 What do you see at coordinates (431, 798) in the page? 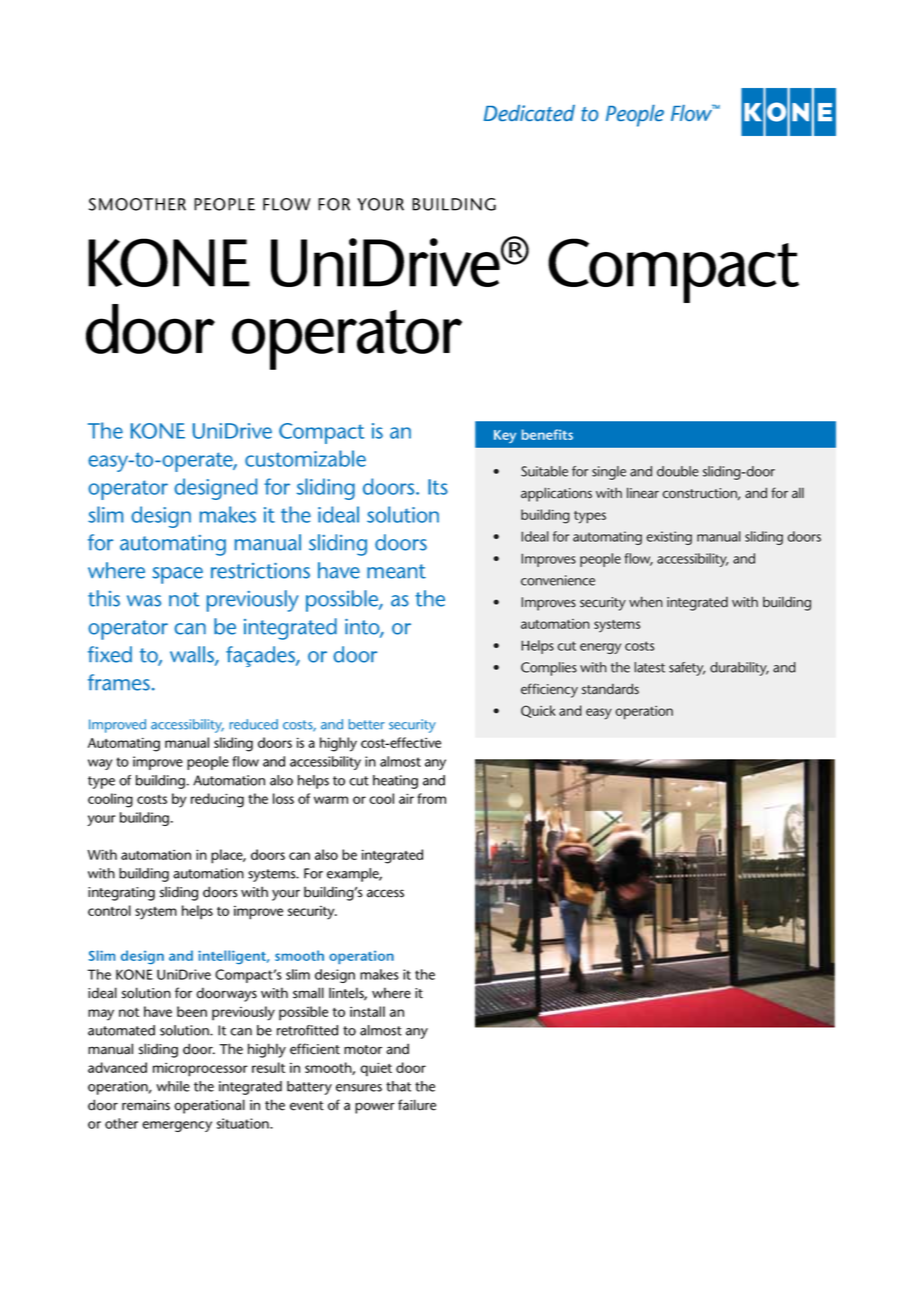
I see `from` at bounding box center [431, 798].
